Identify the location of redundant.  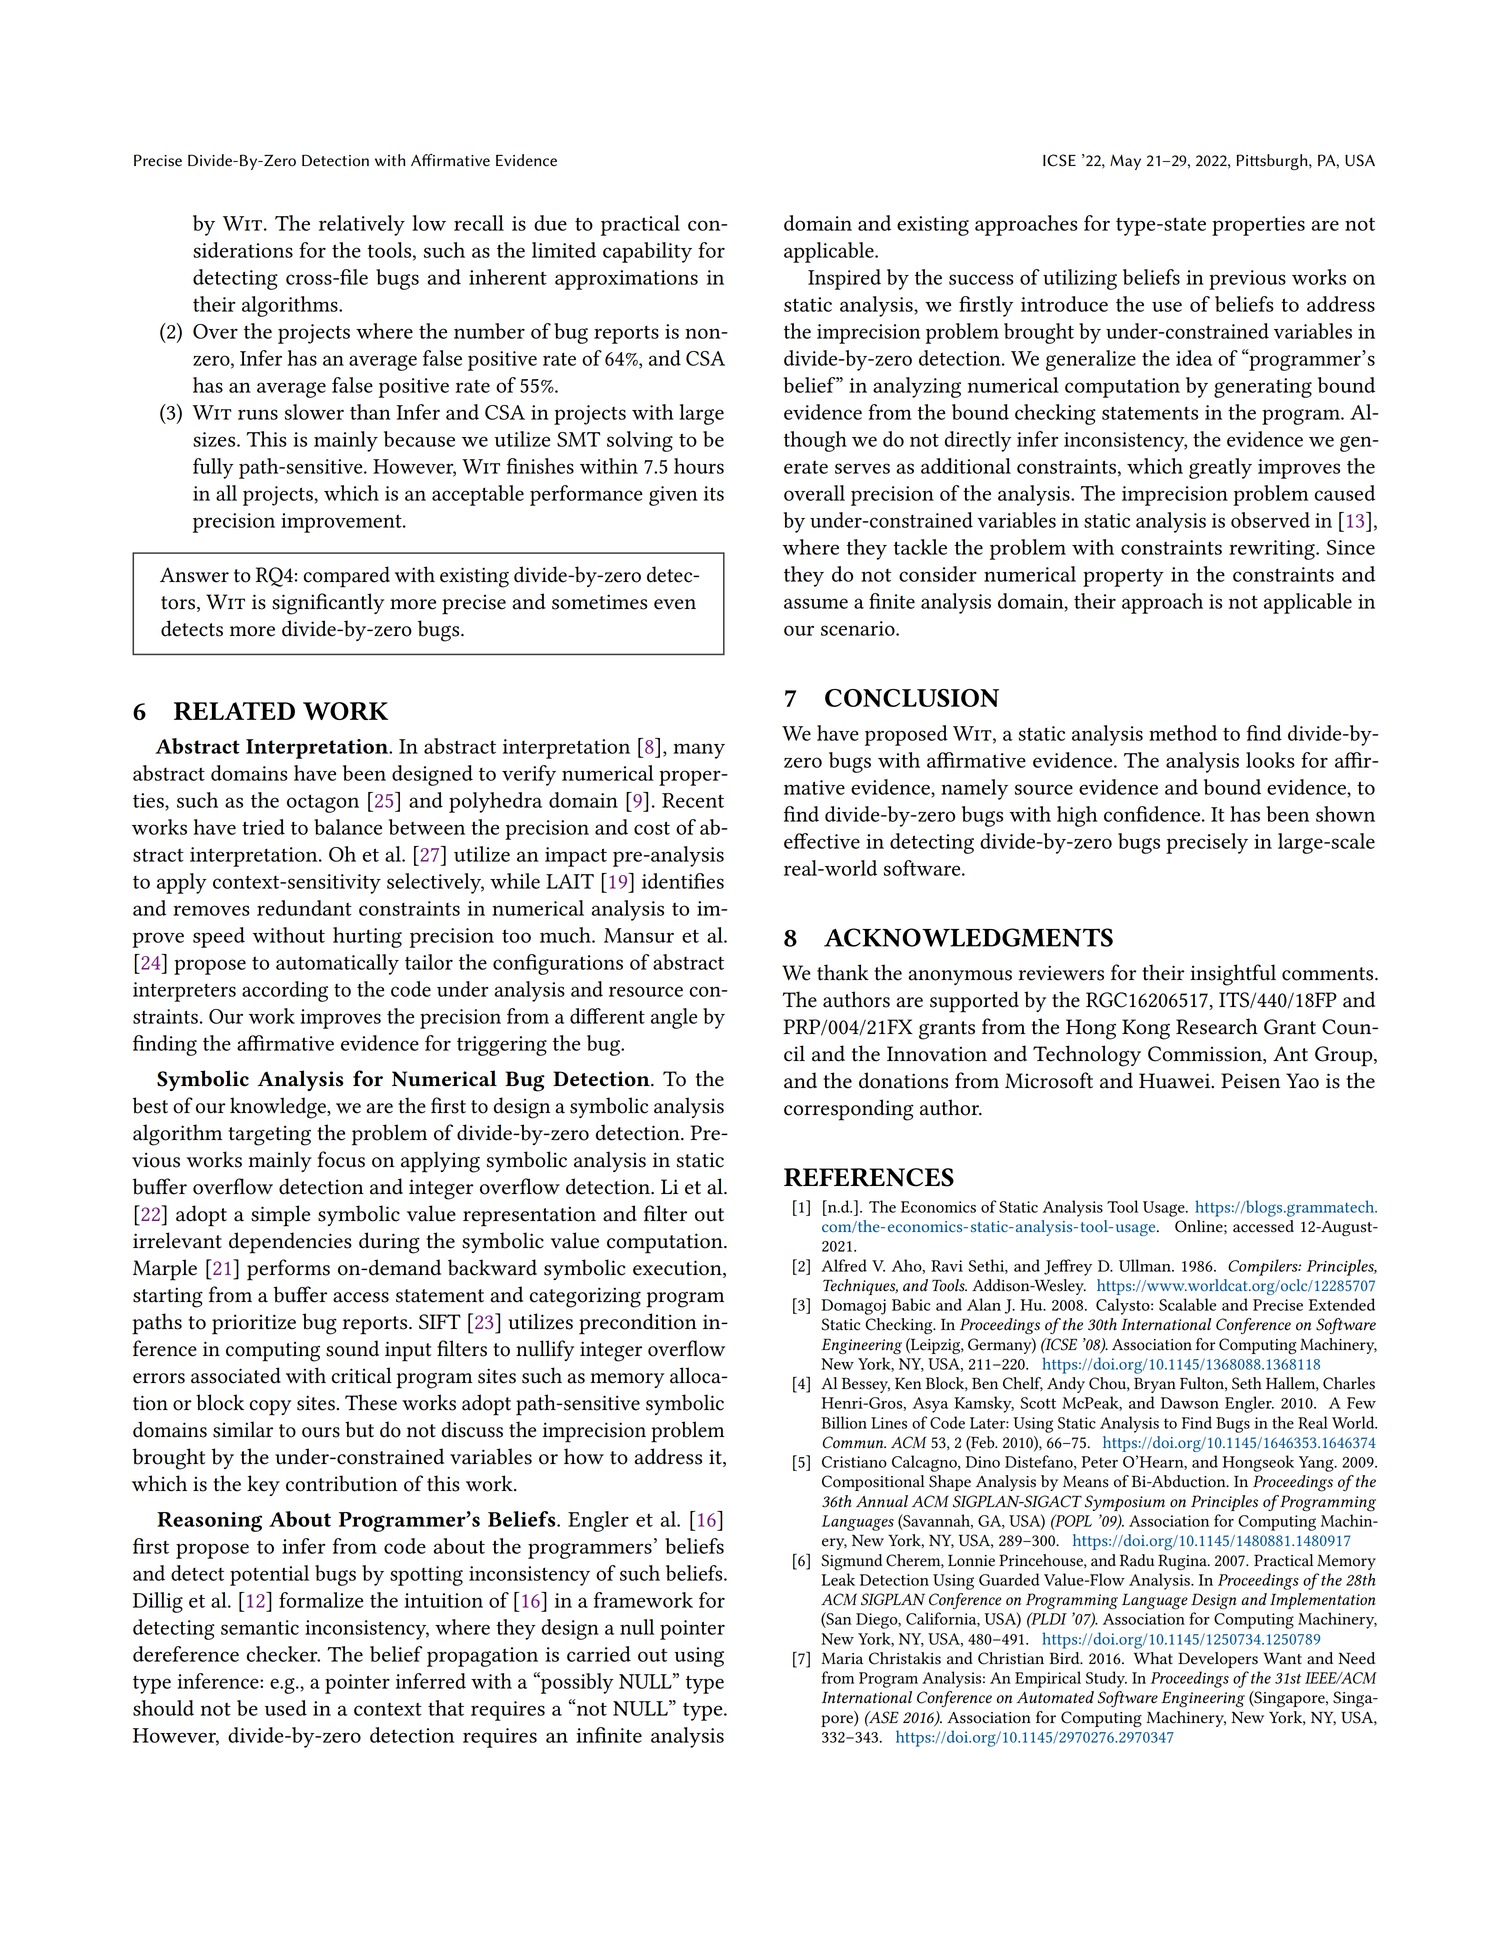
(304, 908).
